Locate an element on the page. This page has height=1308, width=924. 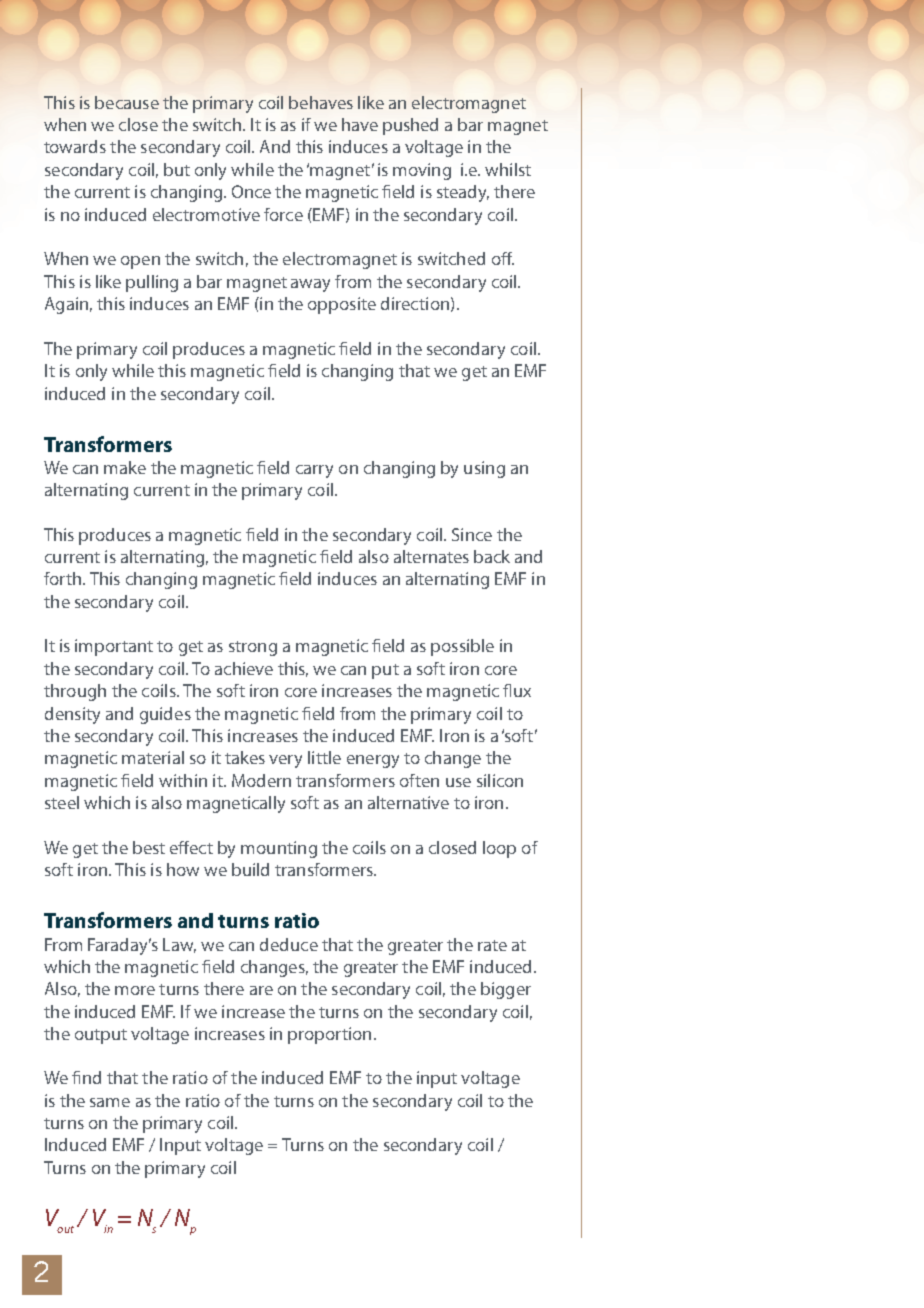
possible is located at coordinates (462, 647).
